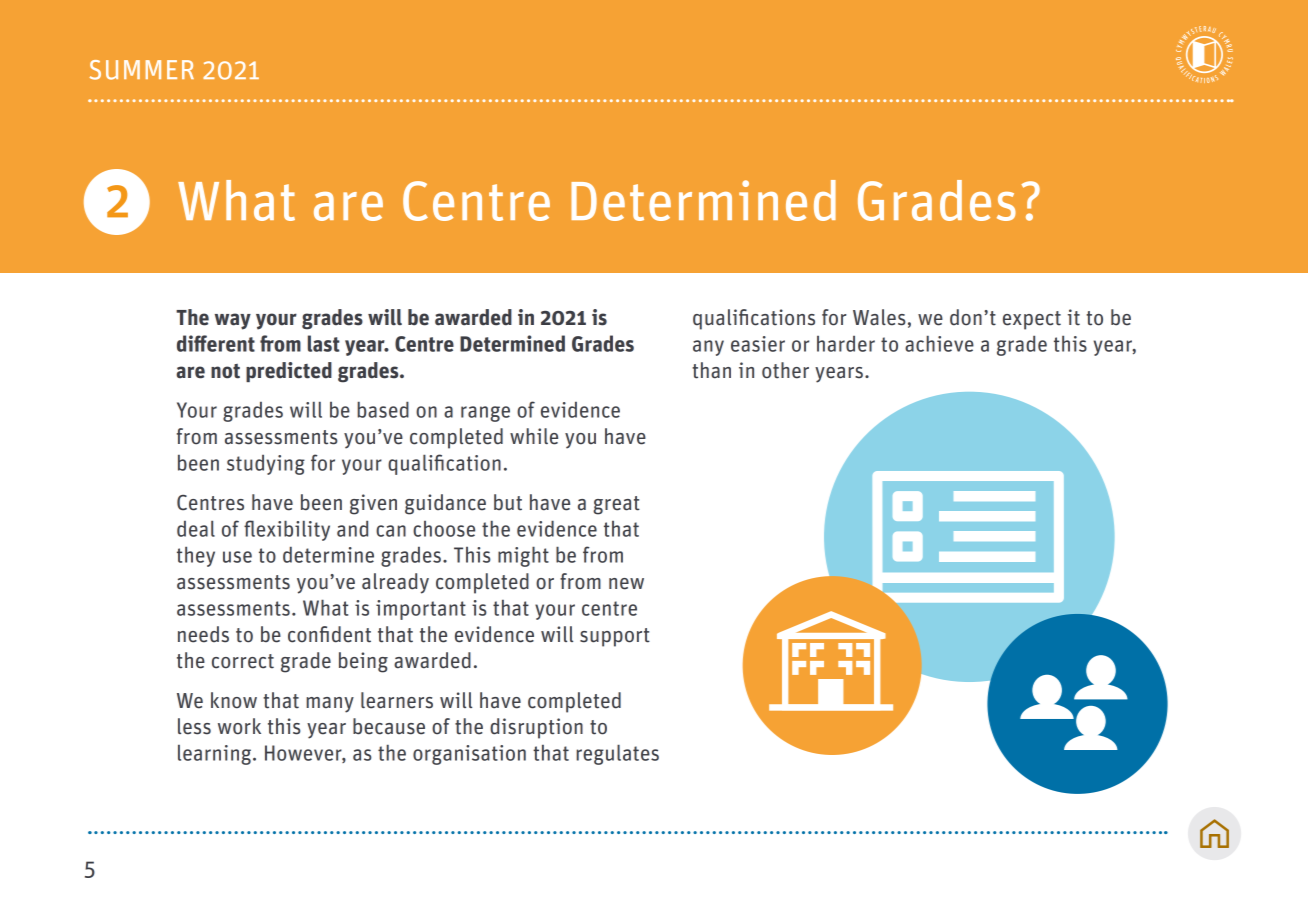  Describe the element at coordinates (785, 370) in the page. I see `other` at that location.
